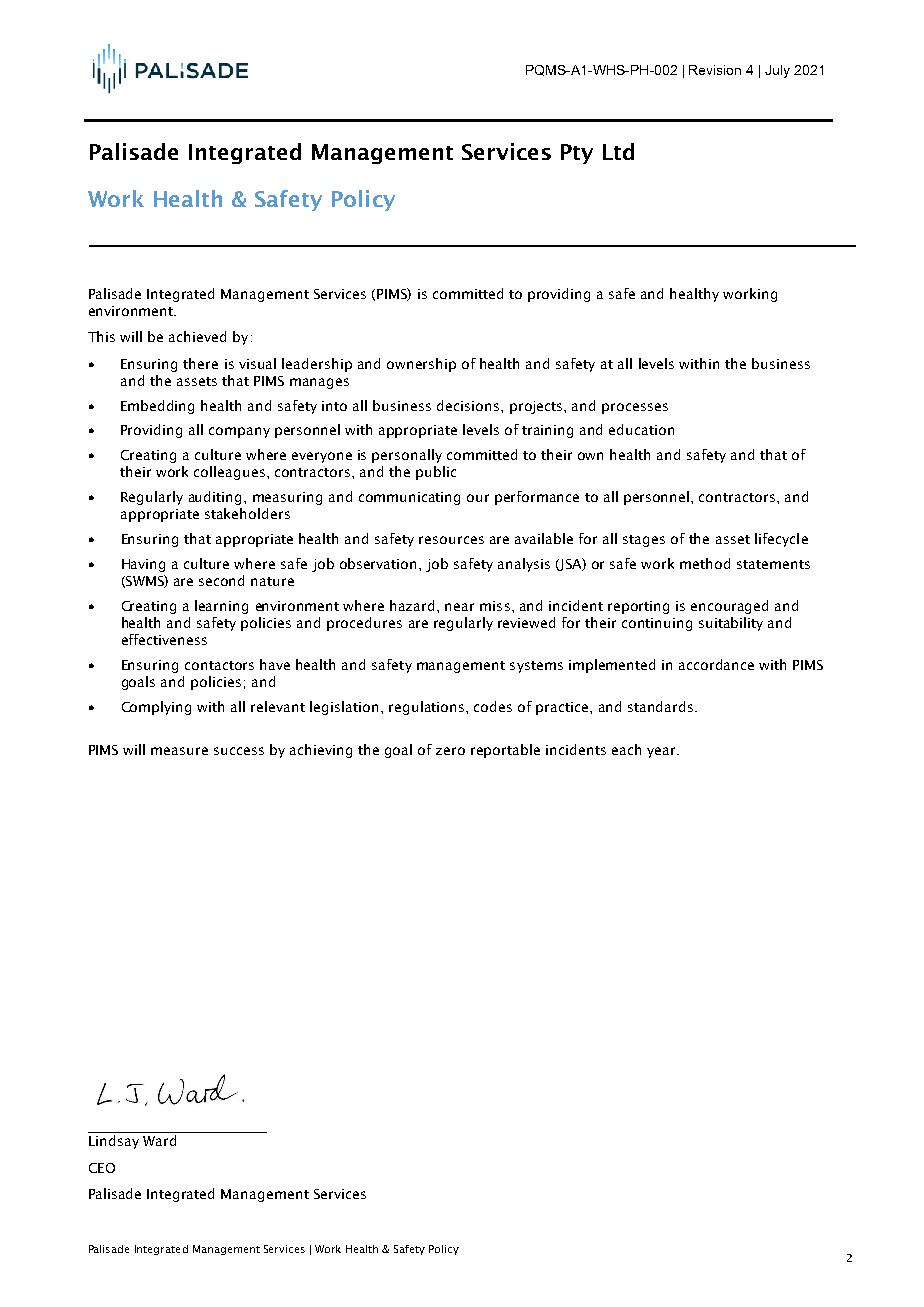  I want to click on Revision, so click(715, 70).
